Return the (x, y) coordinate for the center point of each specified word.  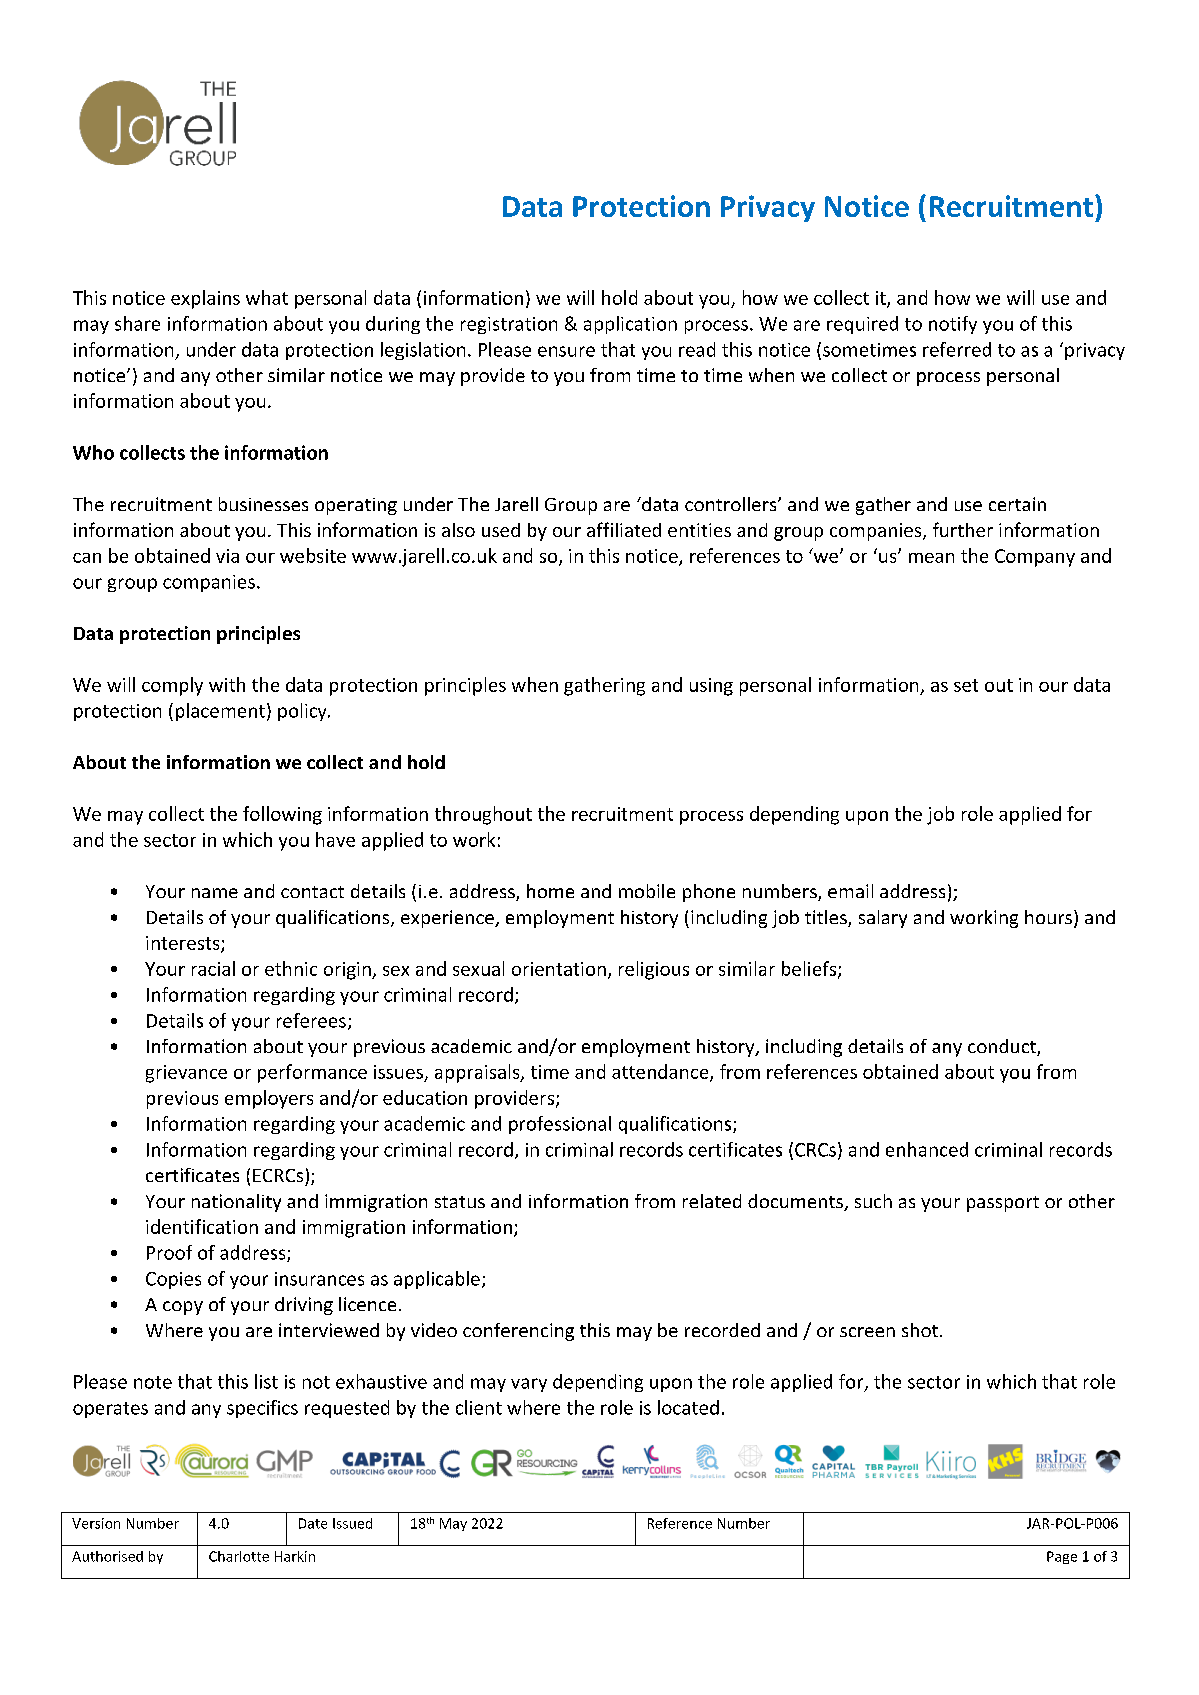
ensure (566, 351)
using (711, 687)
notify (953, 325)
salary (883, 919)
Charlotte (239, 1556)
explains (205, 299)
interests (184, 944)
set (966, 685)
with (227, 684)
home (550, 891)
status (460, 1202)
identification (202, 1226)
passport (1003, 1204)
